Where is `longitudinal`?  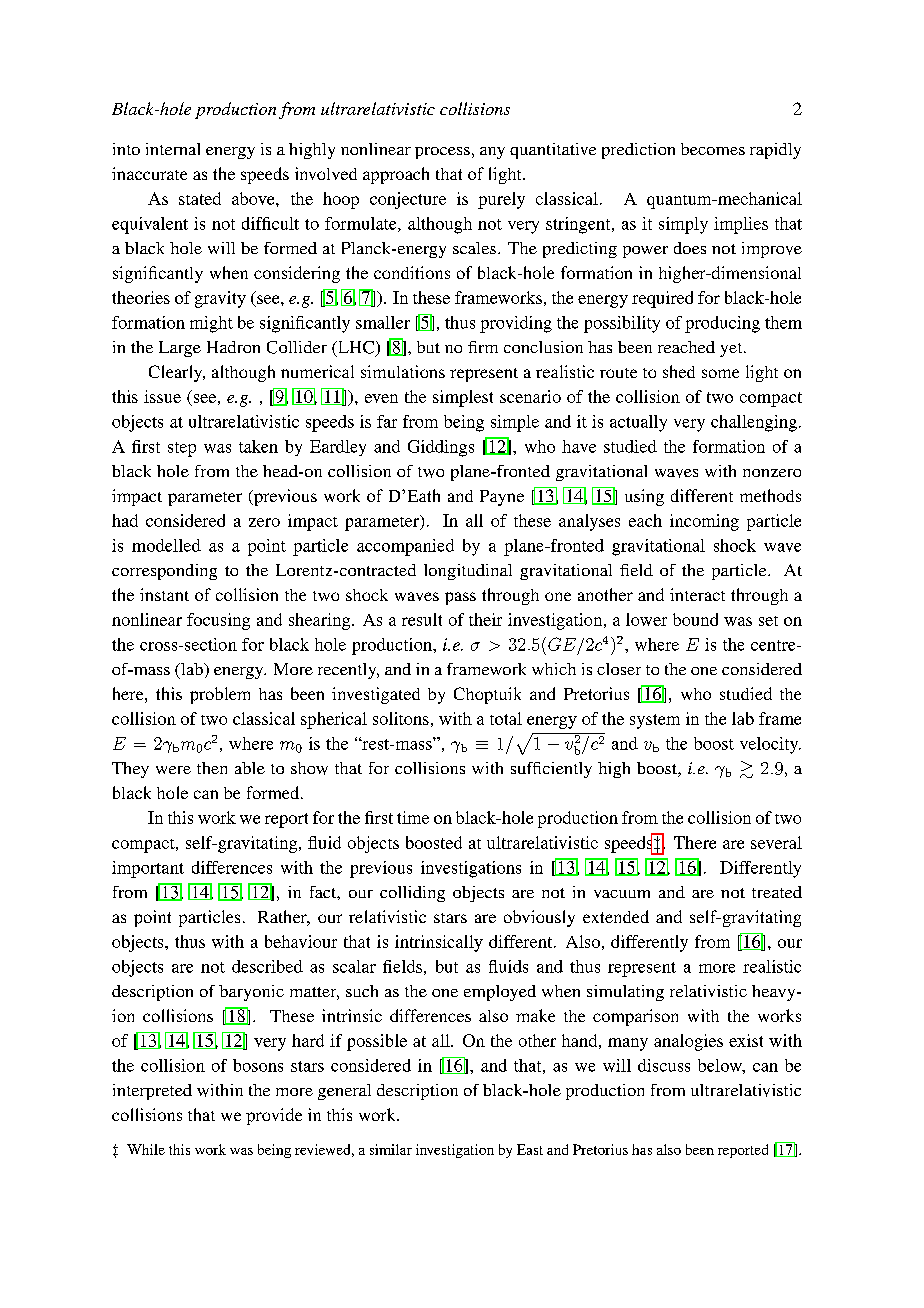 longitudinal is located at coordinates (468, 572).
